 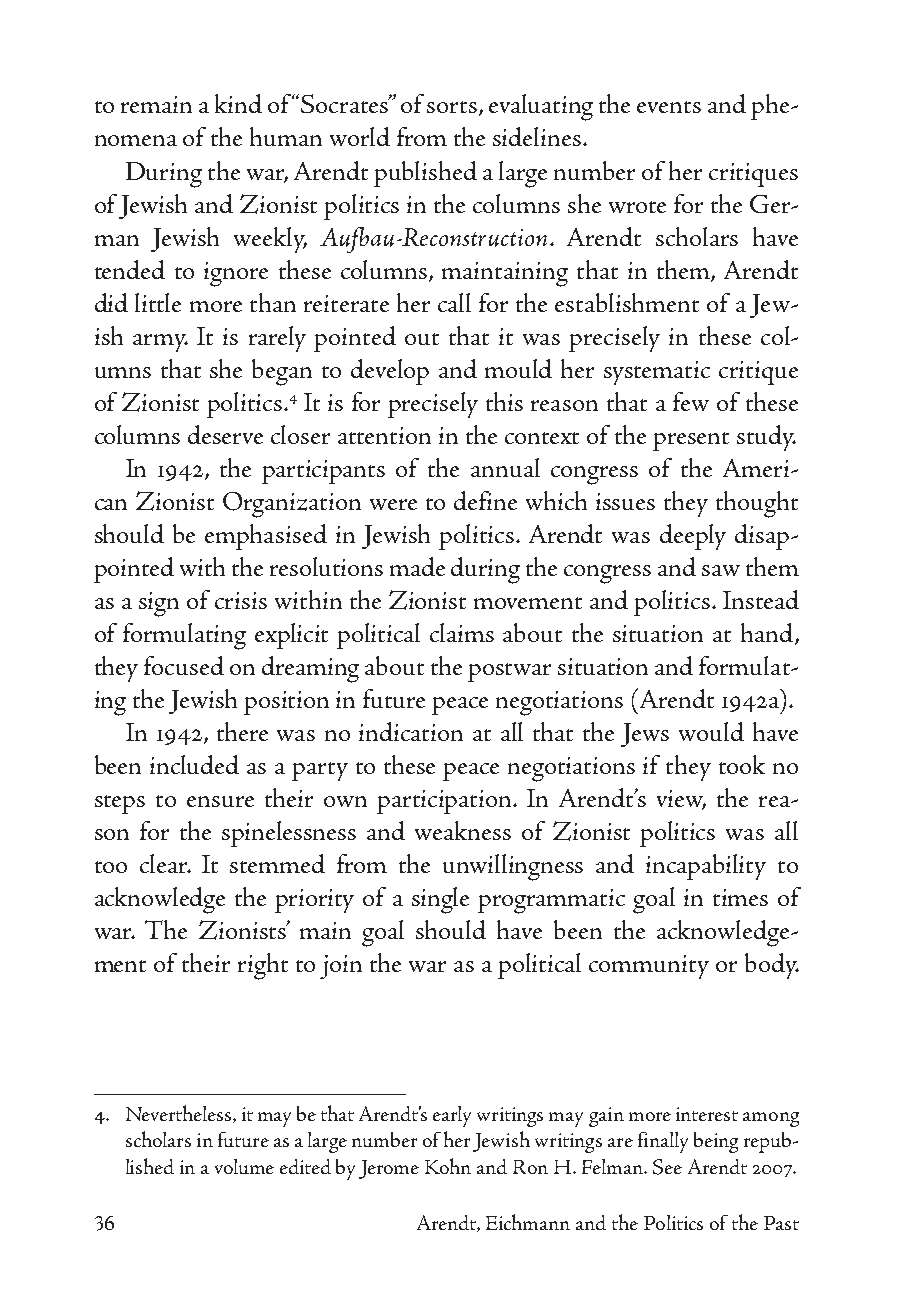 I want to click on define, so click(x=485, y=500).
